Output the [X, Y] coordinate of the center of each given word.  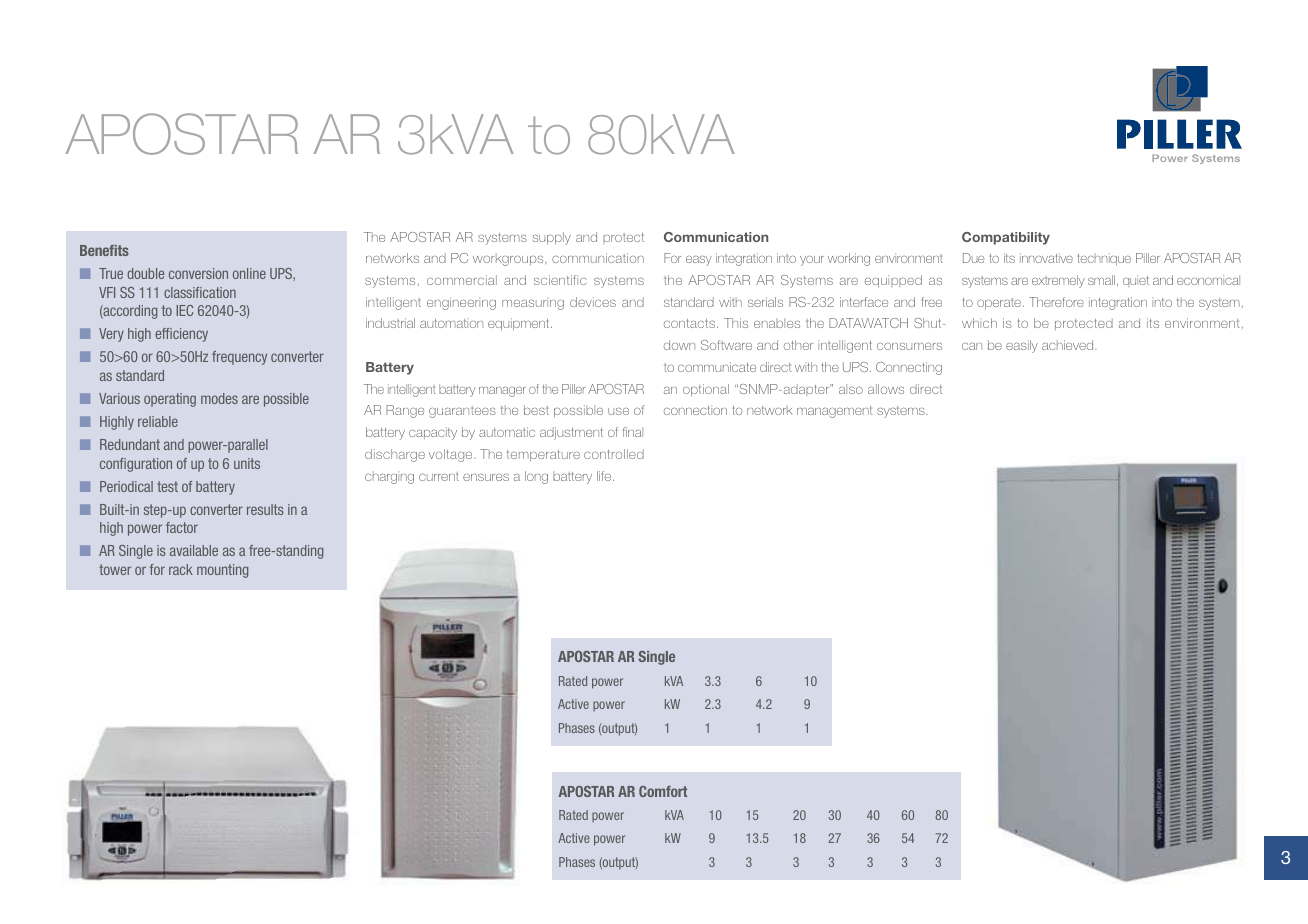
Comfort [663, 791]
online [249, 273]
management [835, 412]
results [265, 509]
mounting [222, 571]
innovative [1046, 258]
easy [699, 260]
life [605, 476]
